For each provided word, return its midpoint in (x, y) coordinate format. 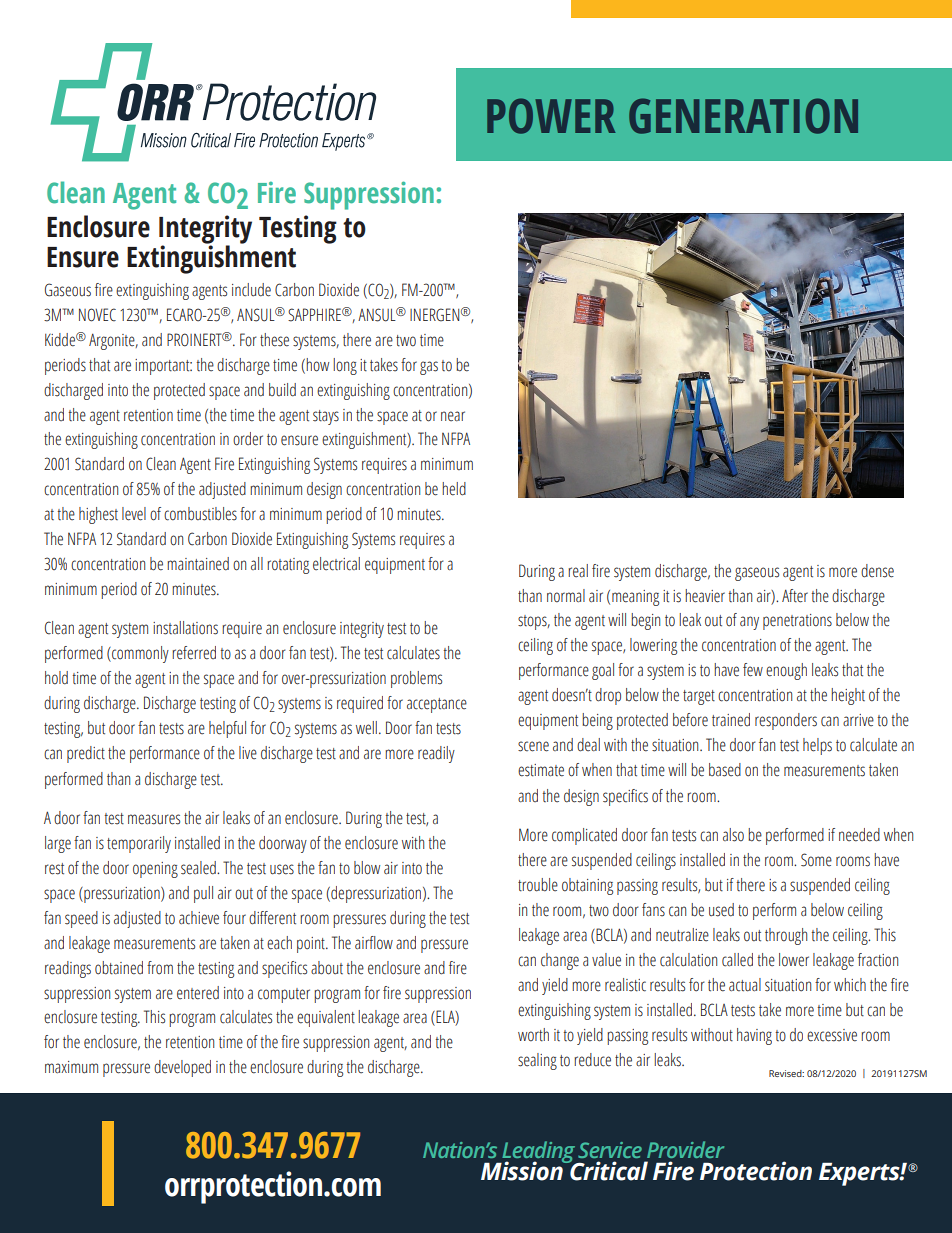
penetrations (797, 622)
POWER (551, 116)
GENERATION (743, 116)
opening (155, 870)
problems (416, 679)
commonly (139, 654)
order (248, 439)
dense (877, 571)
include (251, 290)
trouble (538, 885)
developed (182, 1068)
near (453, 416)
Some (816, 860)
